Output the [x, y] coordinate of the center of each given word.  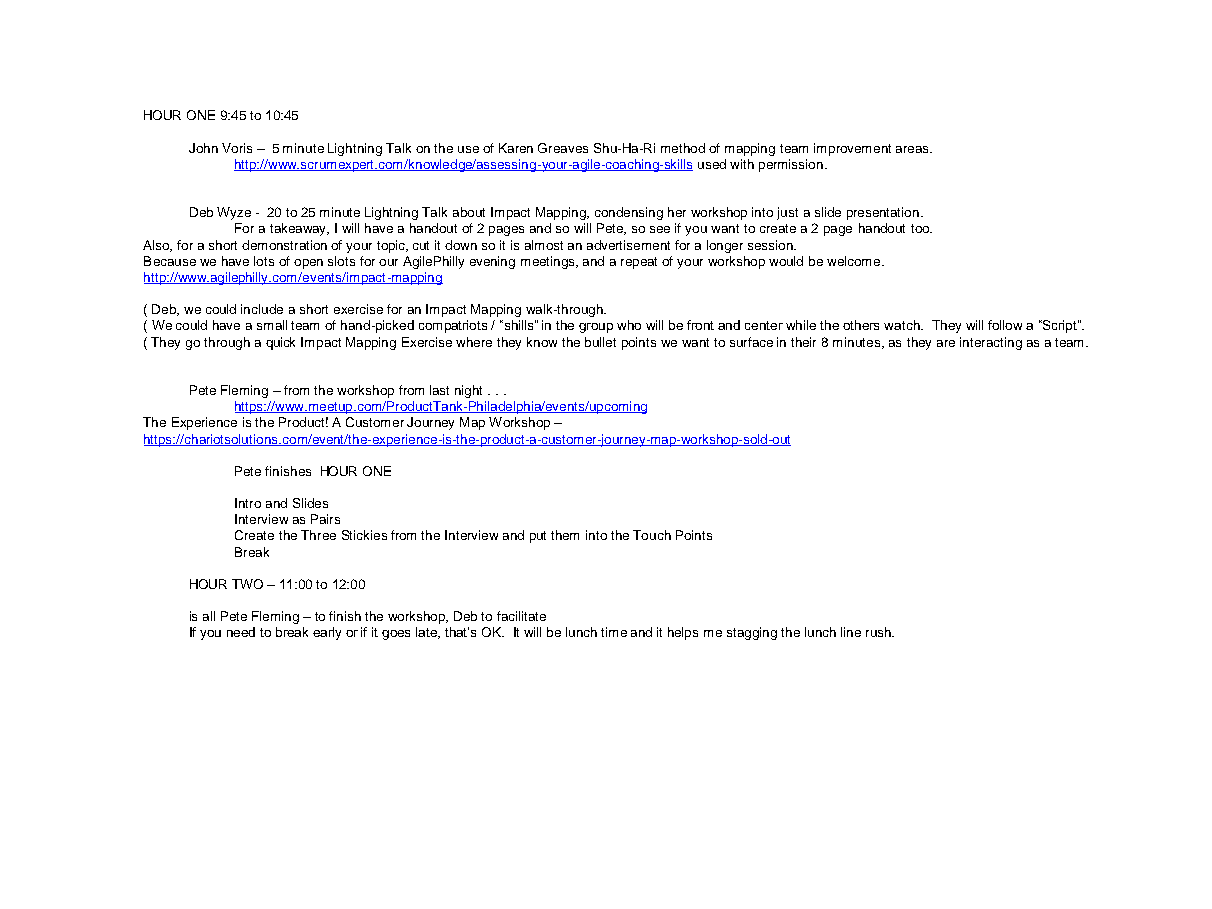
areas [913, 149]
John [203, 148]
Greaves [563, 148]
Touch [652, 535]
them [565, 535]
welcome [855, 261]
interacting [991, 343]
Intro [248, 503]
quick [280, 343]
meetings [549, 262]
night [468, 391]
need [241, 632]
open [308, 264]
